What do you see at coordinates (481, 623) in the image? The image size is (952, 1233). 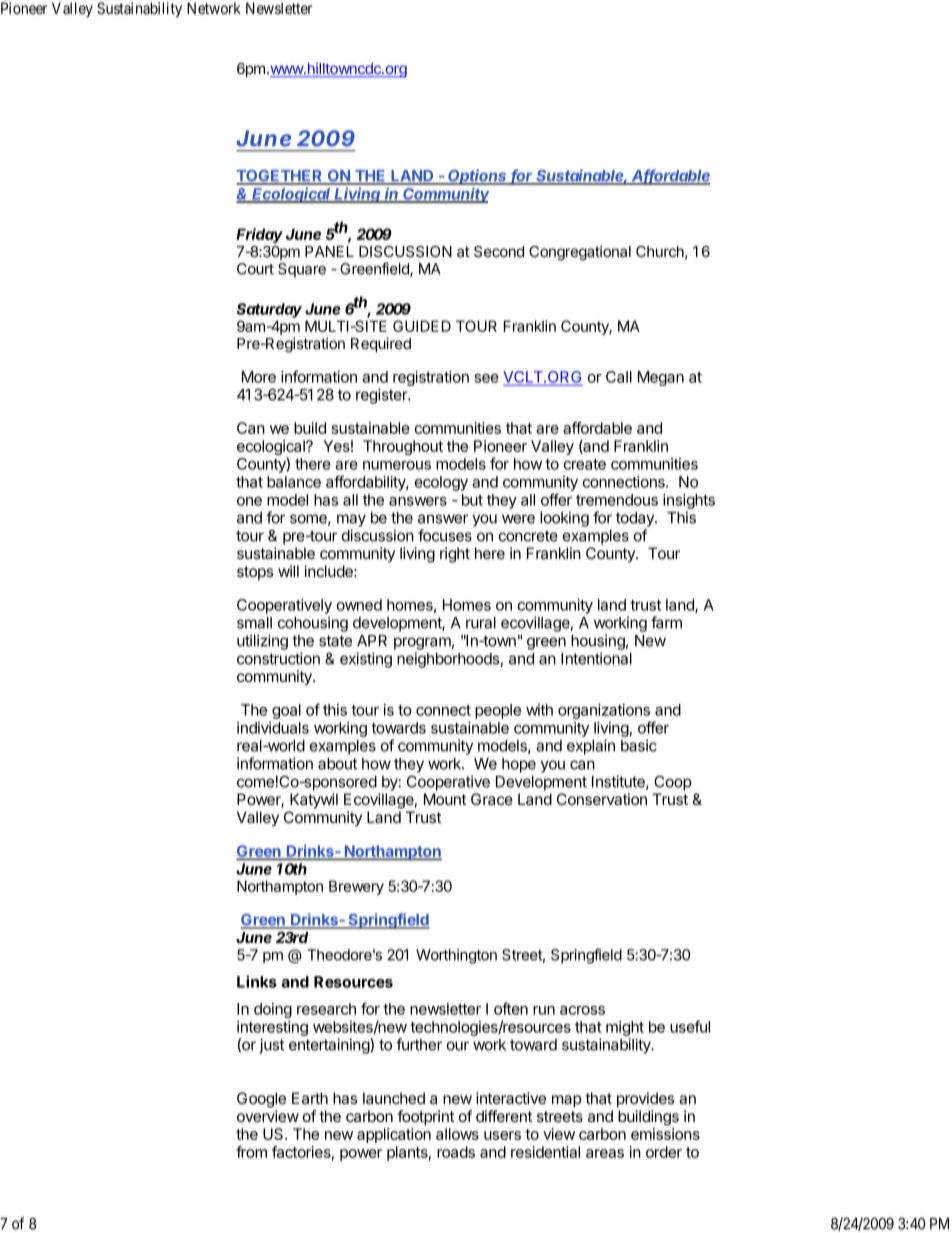 I see `rural` at bounding box center [481, 623].
